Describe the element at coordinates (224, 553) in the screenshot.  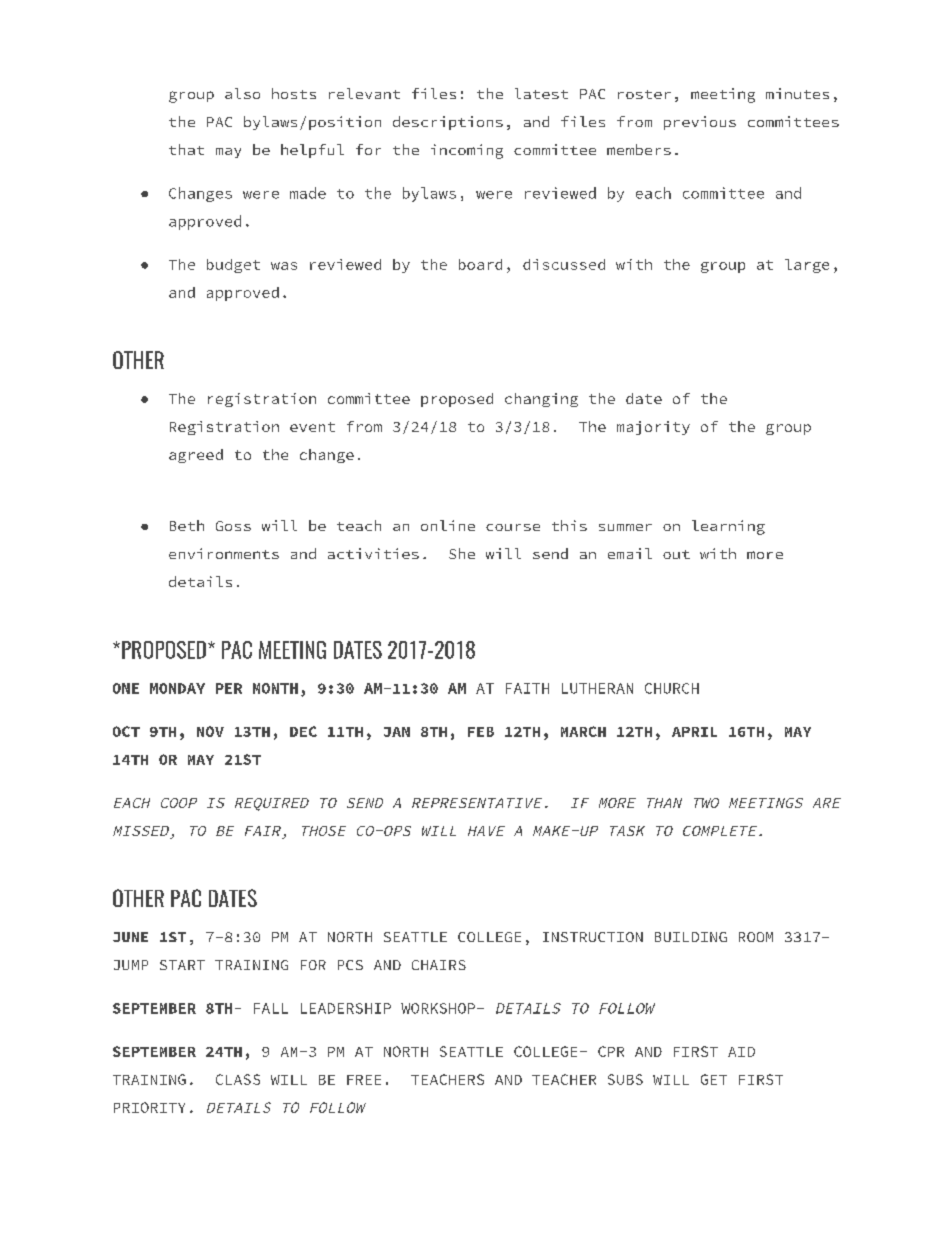
I see `environments` at that location.
